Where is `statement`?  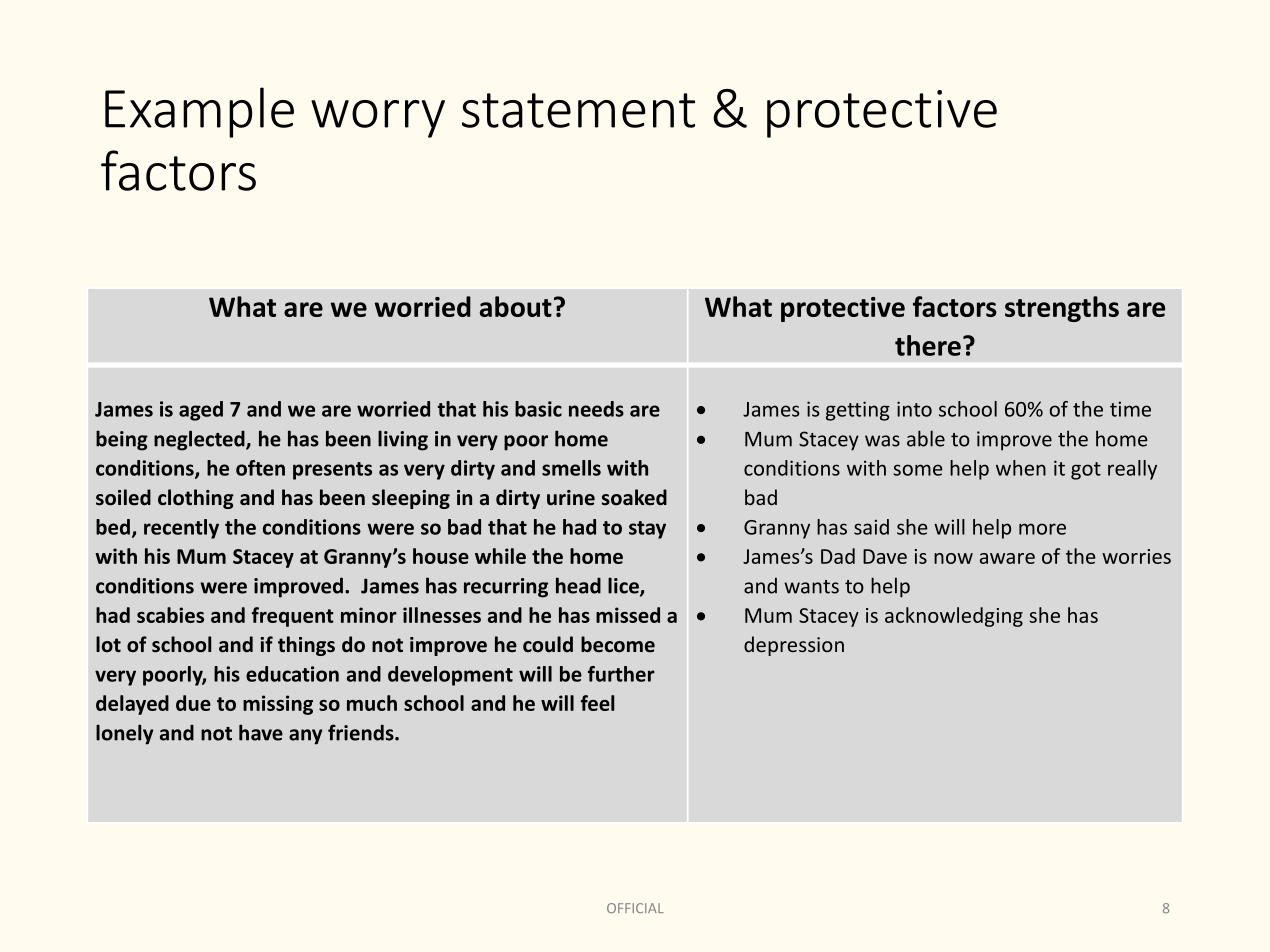
statement is located at coordinates (578, 110).
